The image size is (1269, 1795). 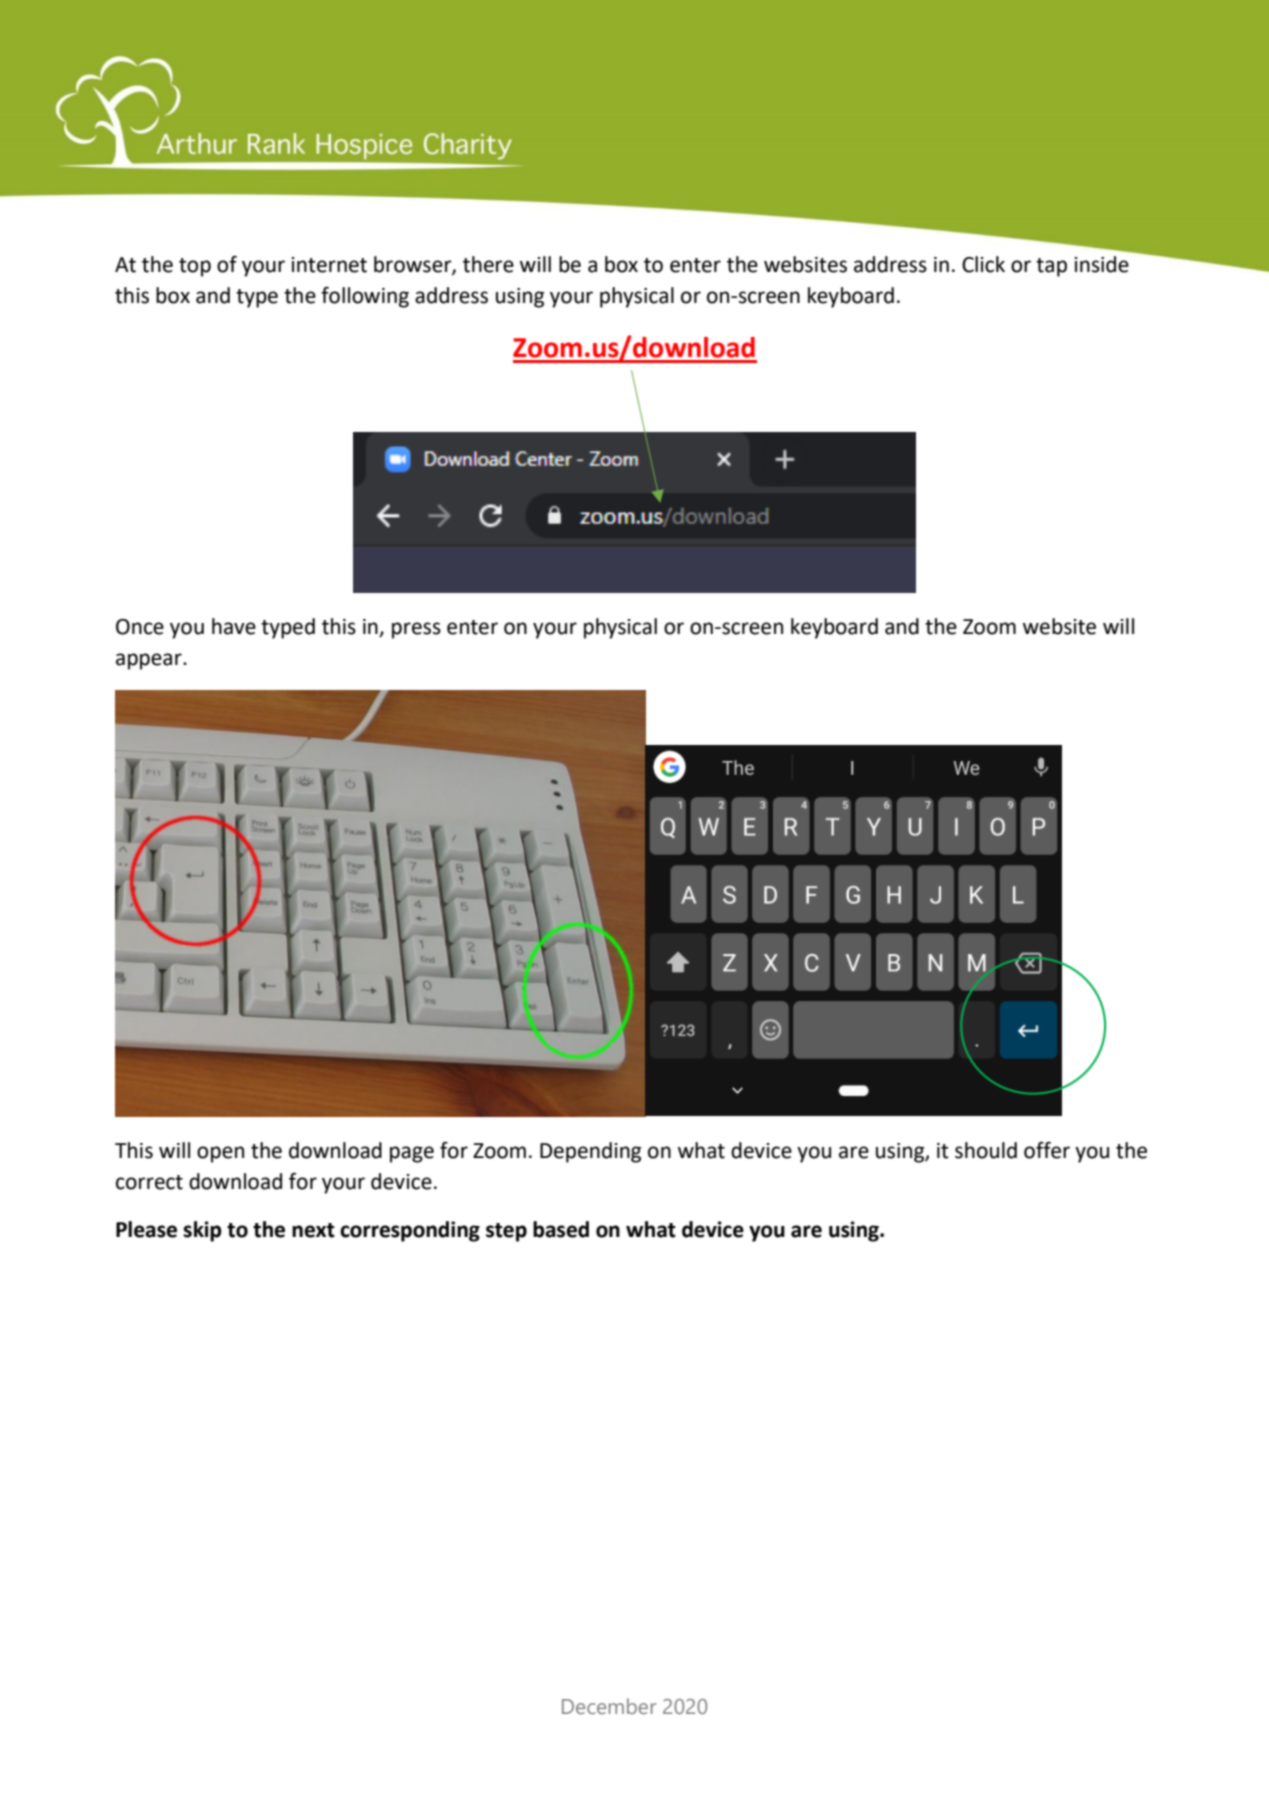 What do you see at coordinates (561, 1229) in the screenshot?
I see `based` at bounding box center [561, 1229].
